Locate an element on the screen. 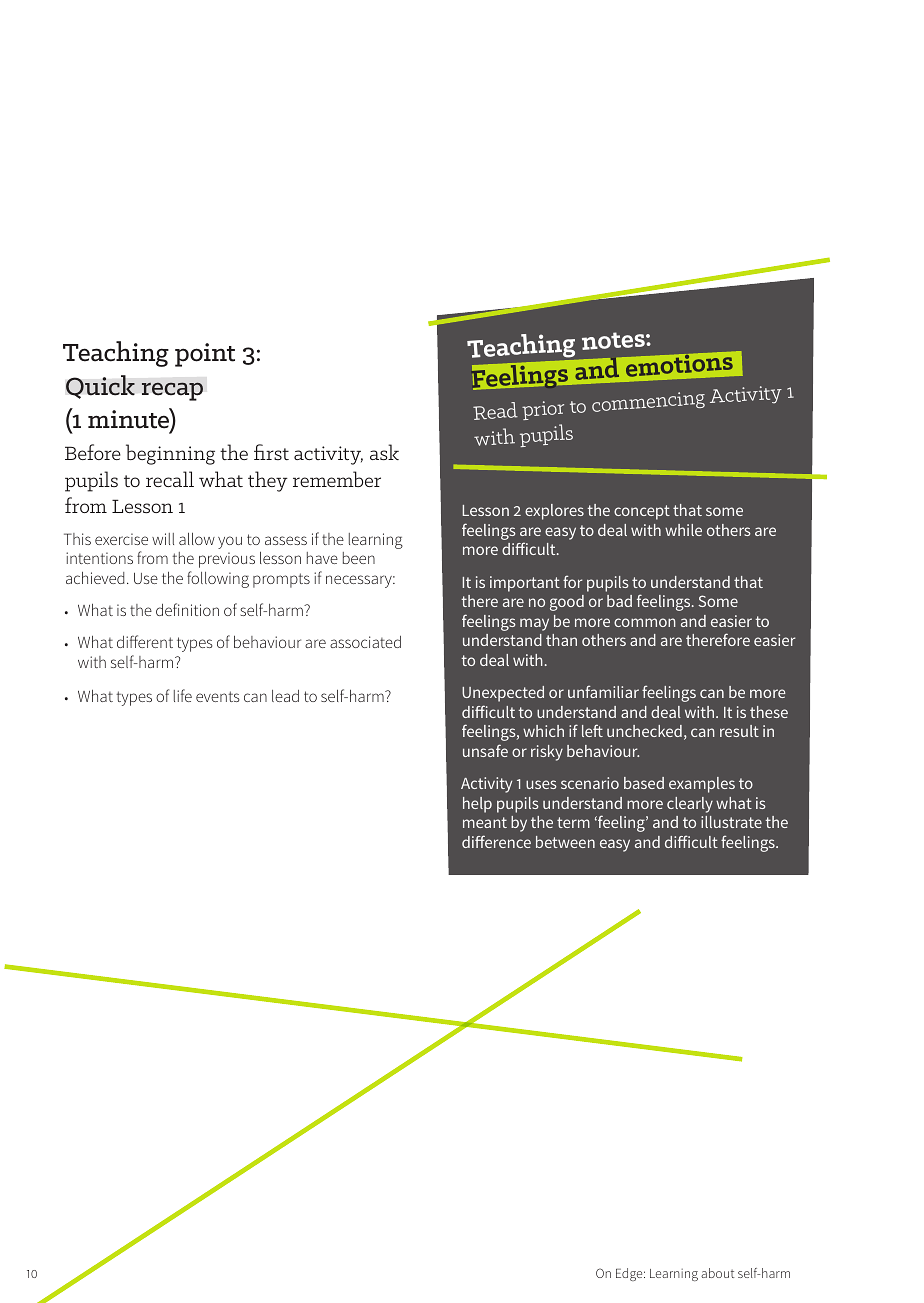  concept is located at coordinates (642, 512).
